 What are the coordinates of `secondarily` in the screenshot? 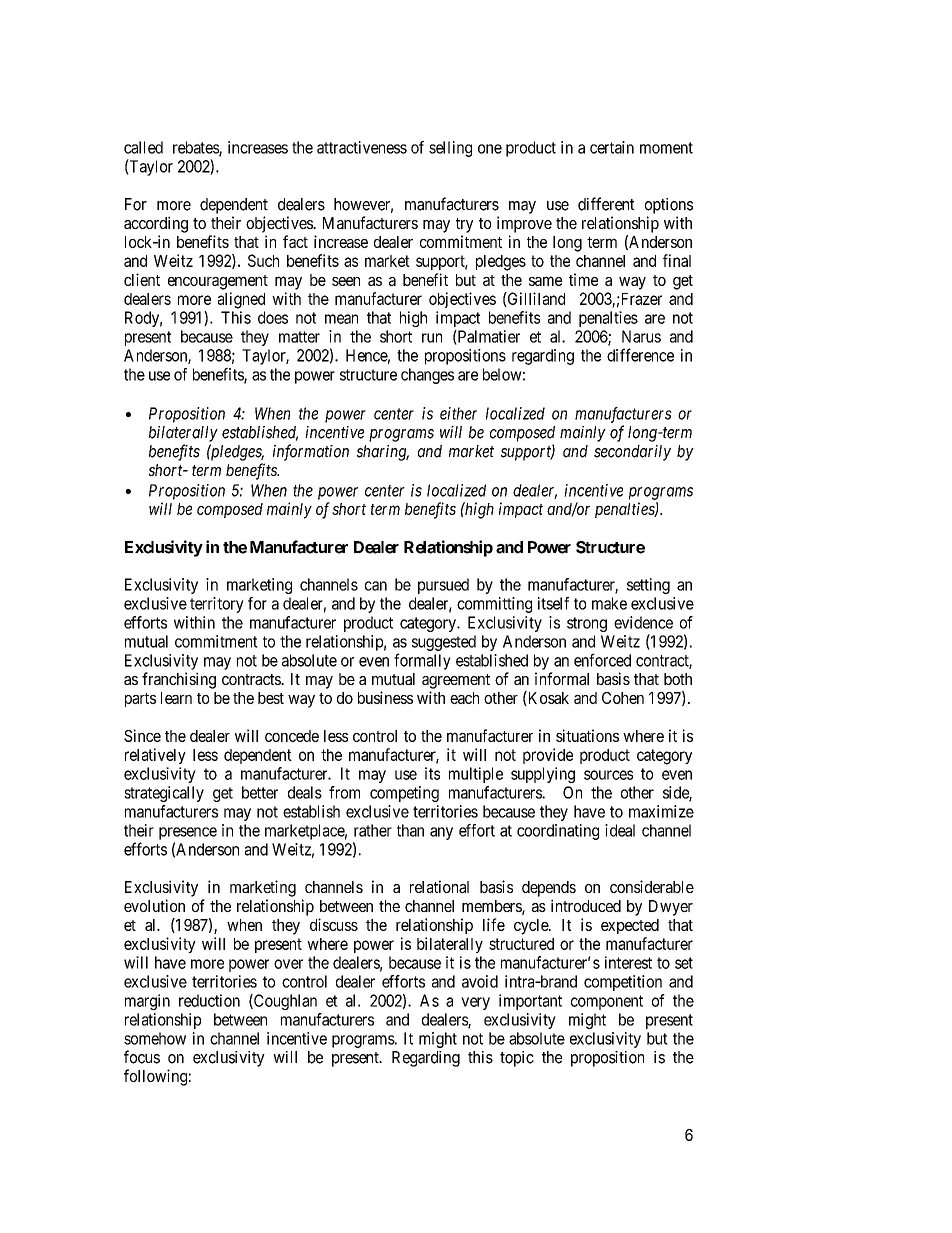 It's located at (632, 453).
